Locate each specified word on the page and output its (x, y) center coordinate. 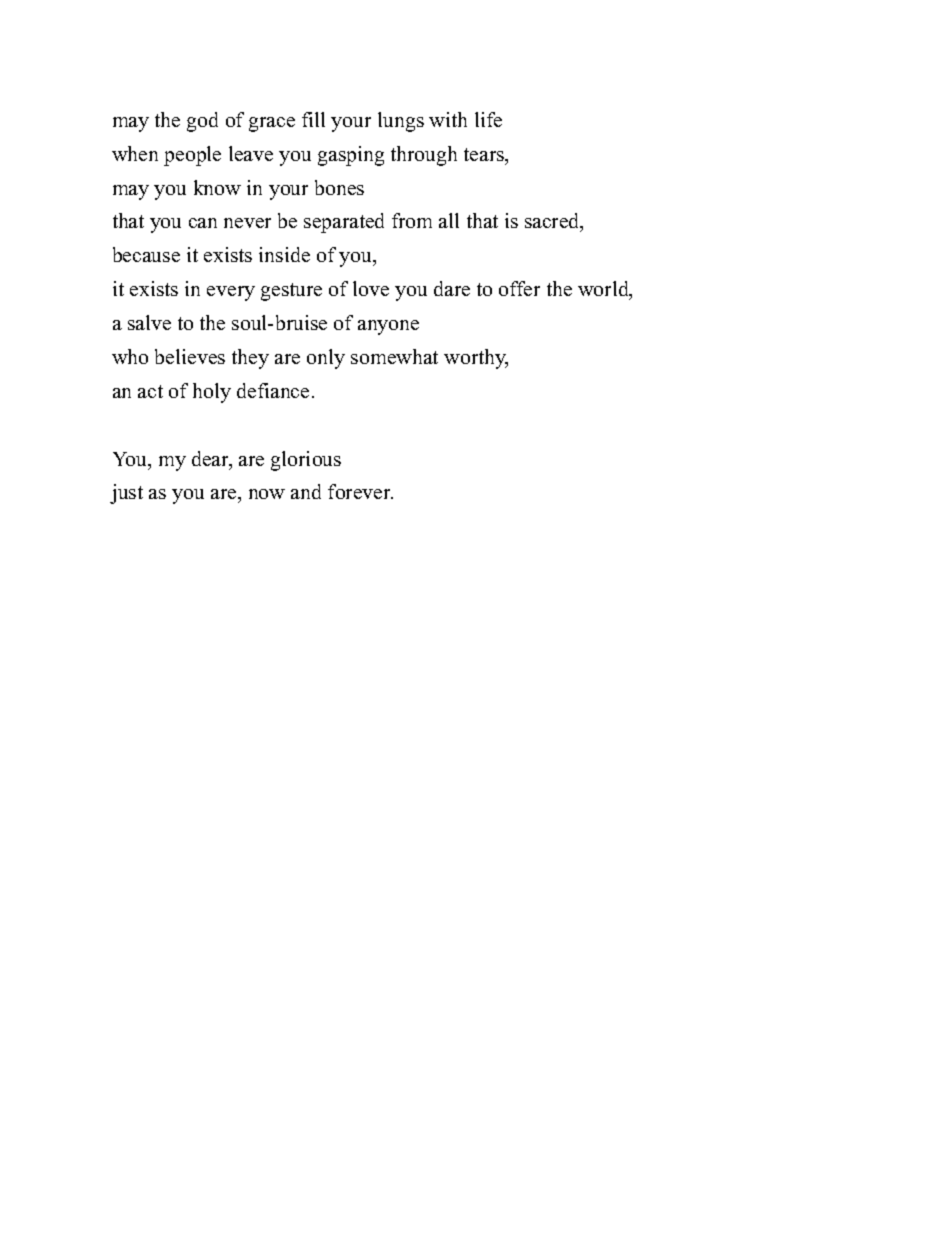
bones (339, 187)
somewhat (394, 356)
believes (190, 356)
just (126, 494)
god (202, 122)
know (217, 187)
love (371, 288)
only (326, 359)
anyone (388, 327)
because (146, 254)
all (449, 220)
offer (519, 288)
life (488, 119)
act (150, 391)
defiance (273, 390)
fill (313, 119)
